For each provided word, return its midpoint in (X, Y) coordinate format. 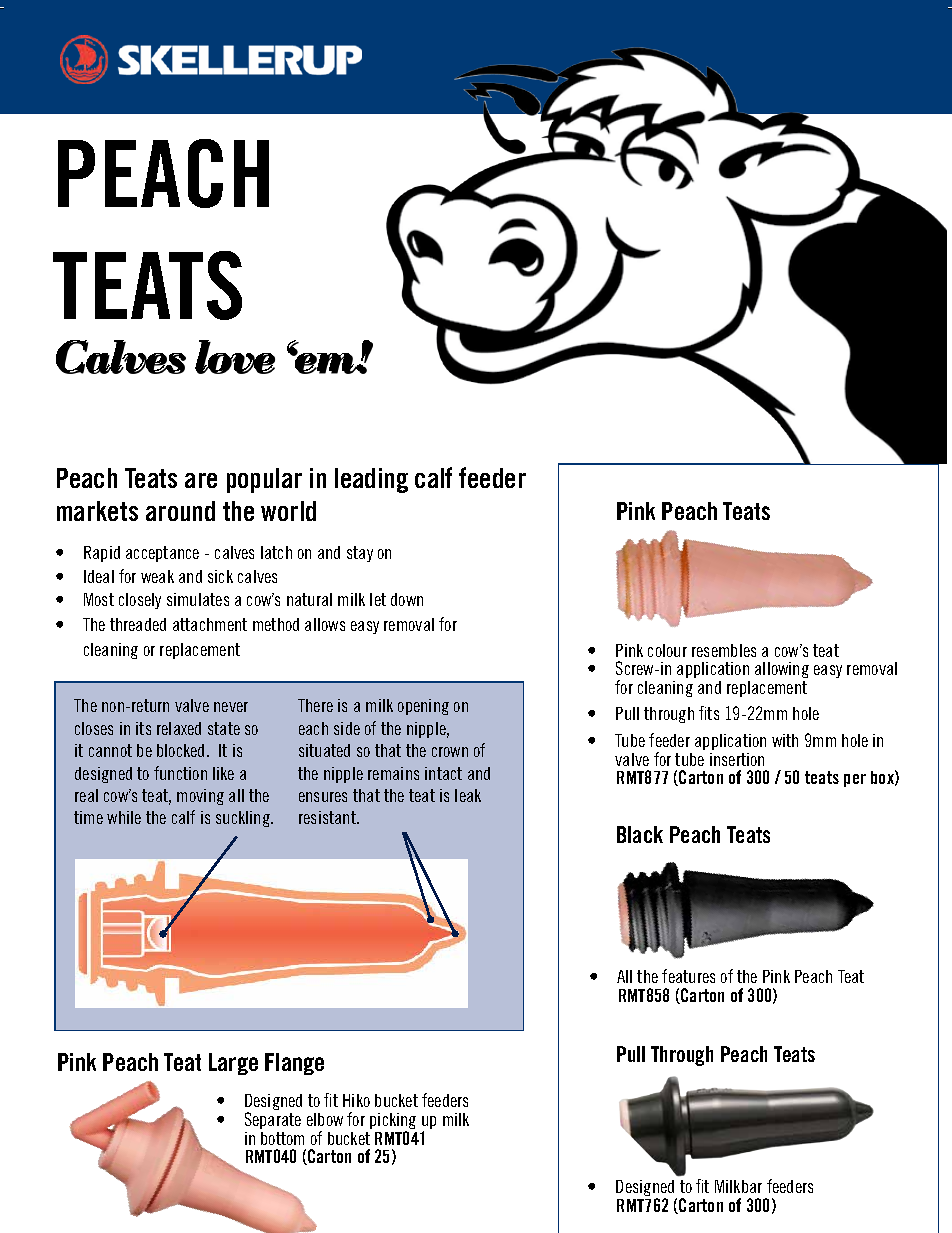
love (235, 357)
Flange (294, 1064)
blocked (180, 750)
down (407, 599)
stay (360, 554)
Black (640, 834)
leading (371, 480)
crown (450, 752)
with (785, 740)
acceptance (162, 554)
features (688, 976)
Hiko (356, 1100)
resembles (724, 650)
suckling (244, 819)
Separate (273, 1120)
